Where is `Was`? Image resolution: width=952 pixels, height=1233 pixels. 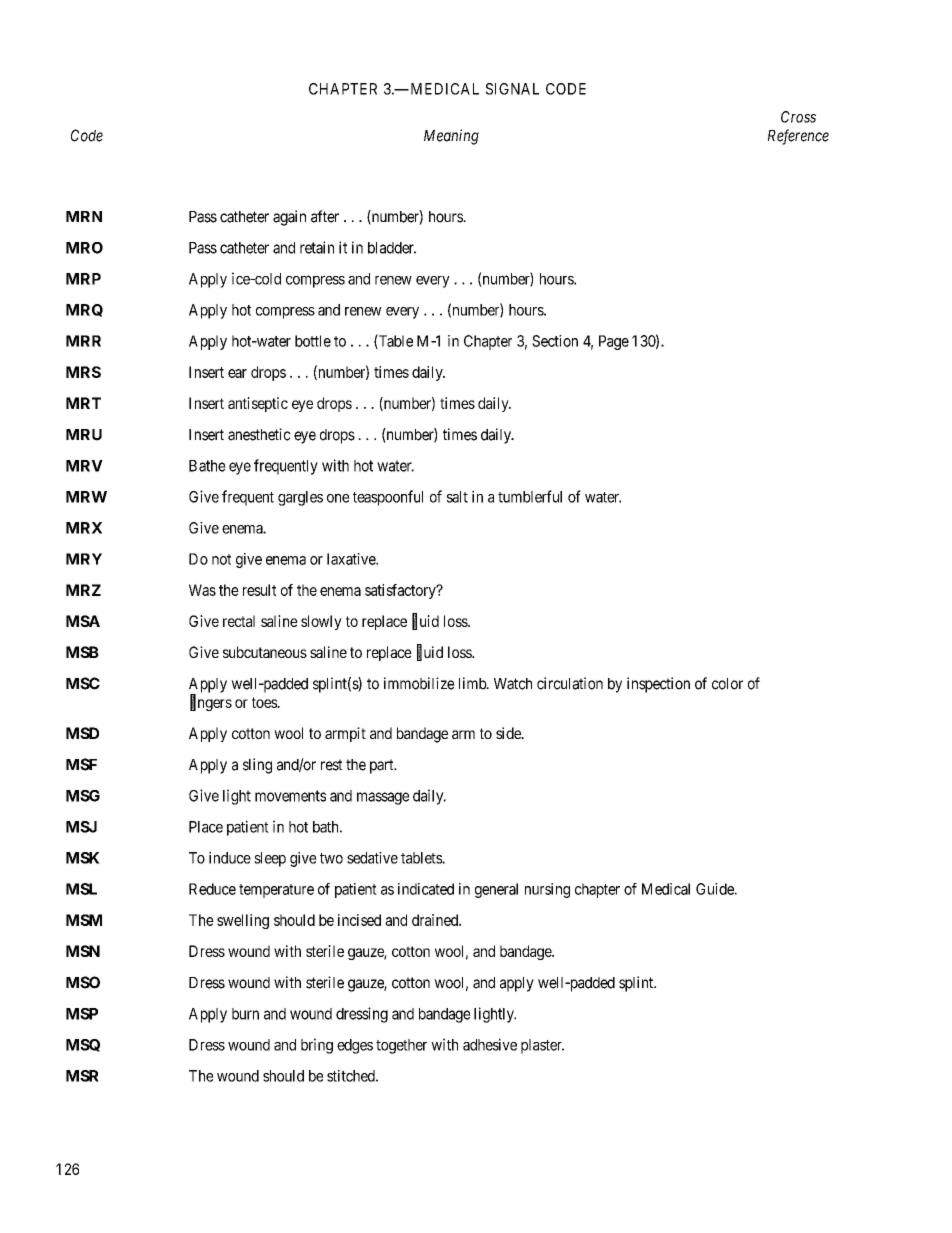
Was is located at coordinates (202, 590).
